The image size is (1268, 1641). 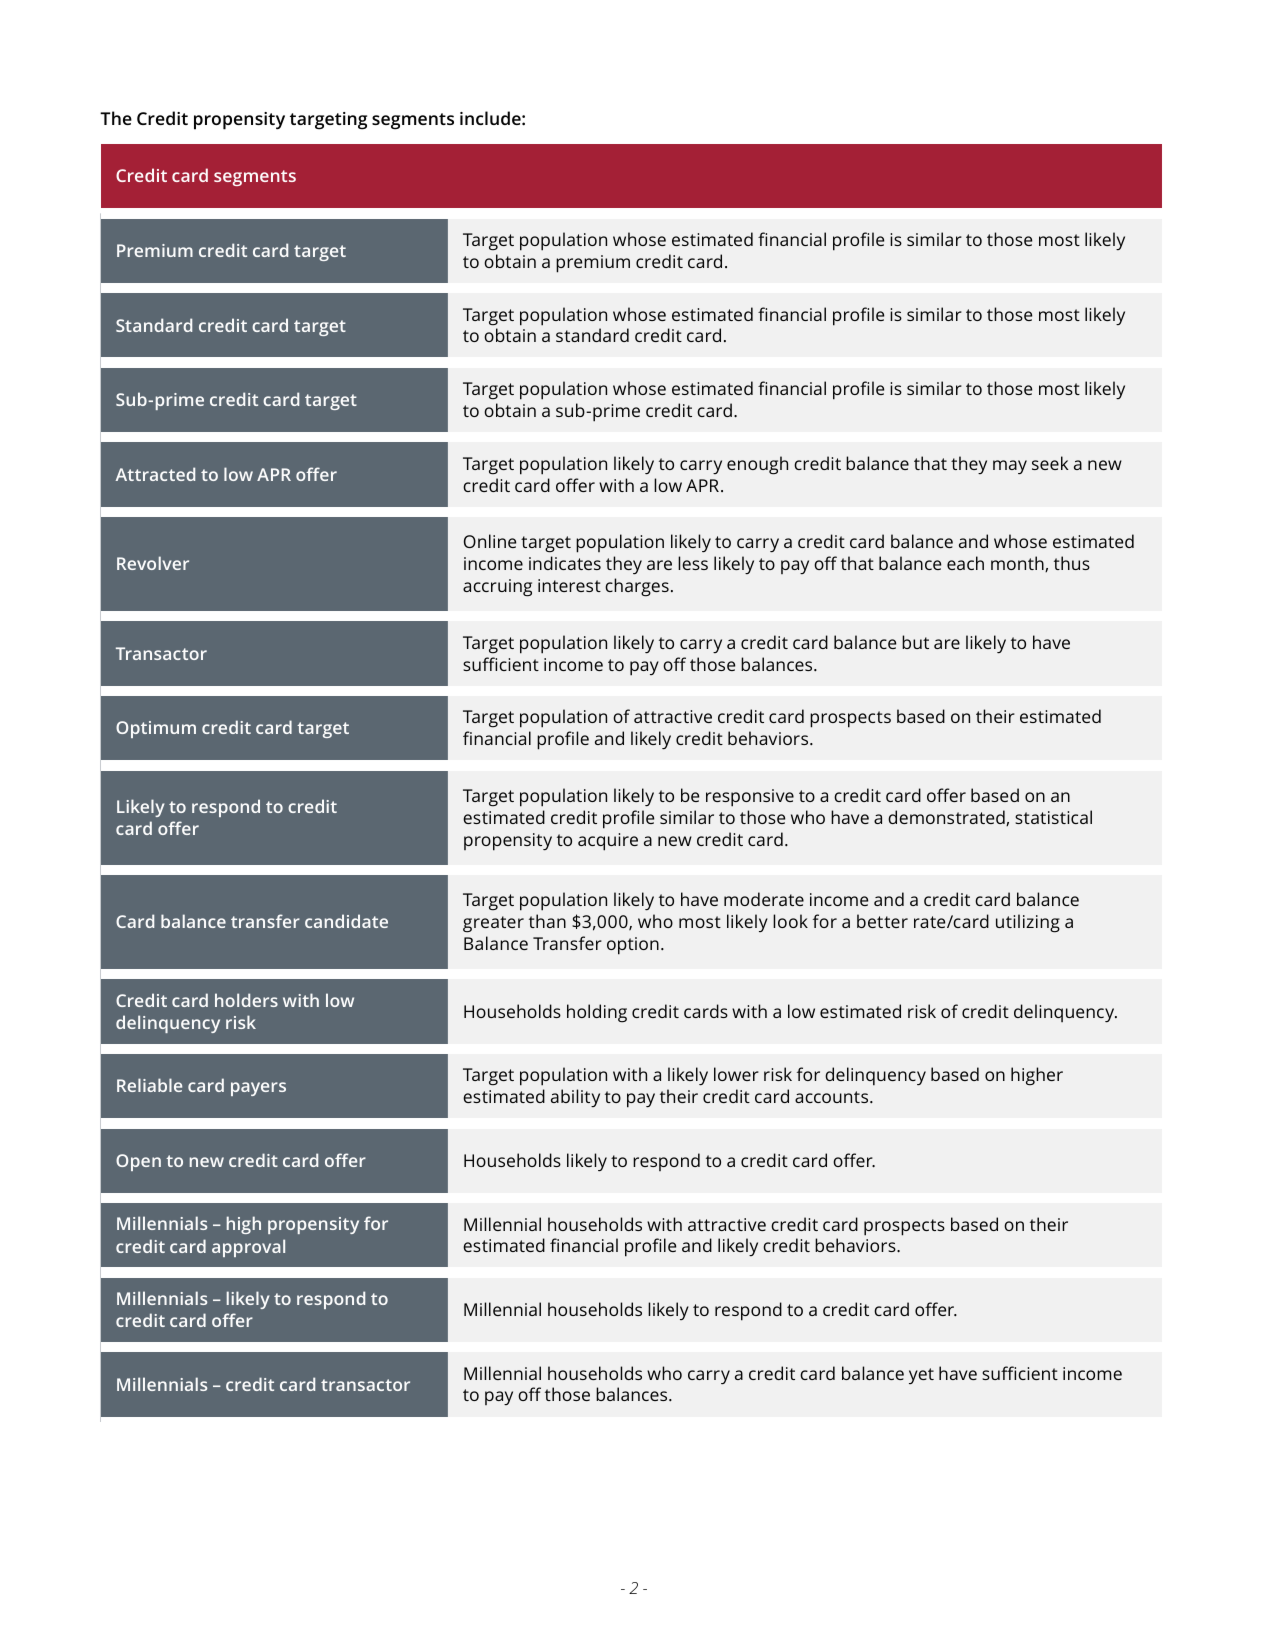 What do you see at coordinates (915, 642) in the screenshot?
I see `but` at bounding box center [915, 642].
